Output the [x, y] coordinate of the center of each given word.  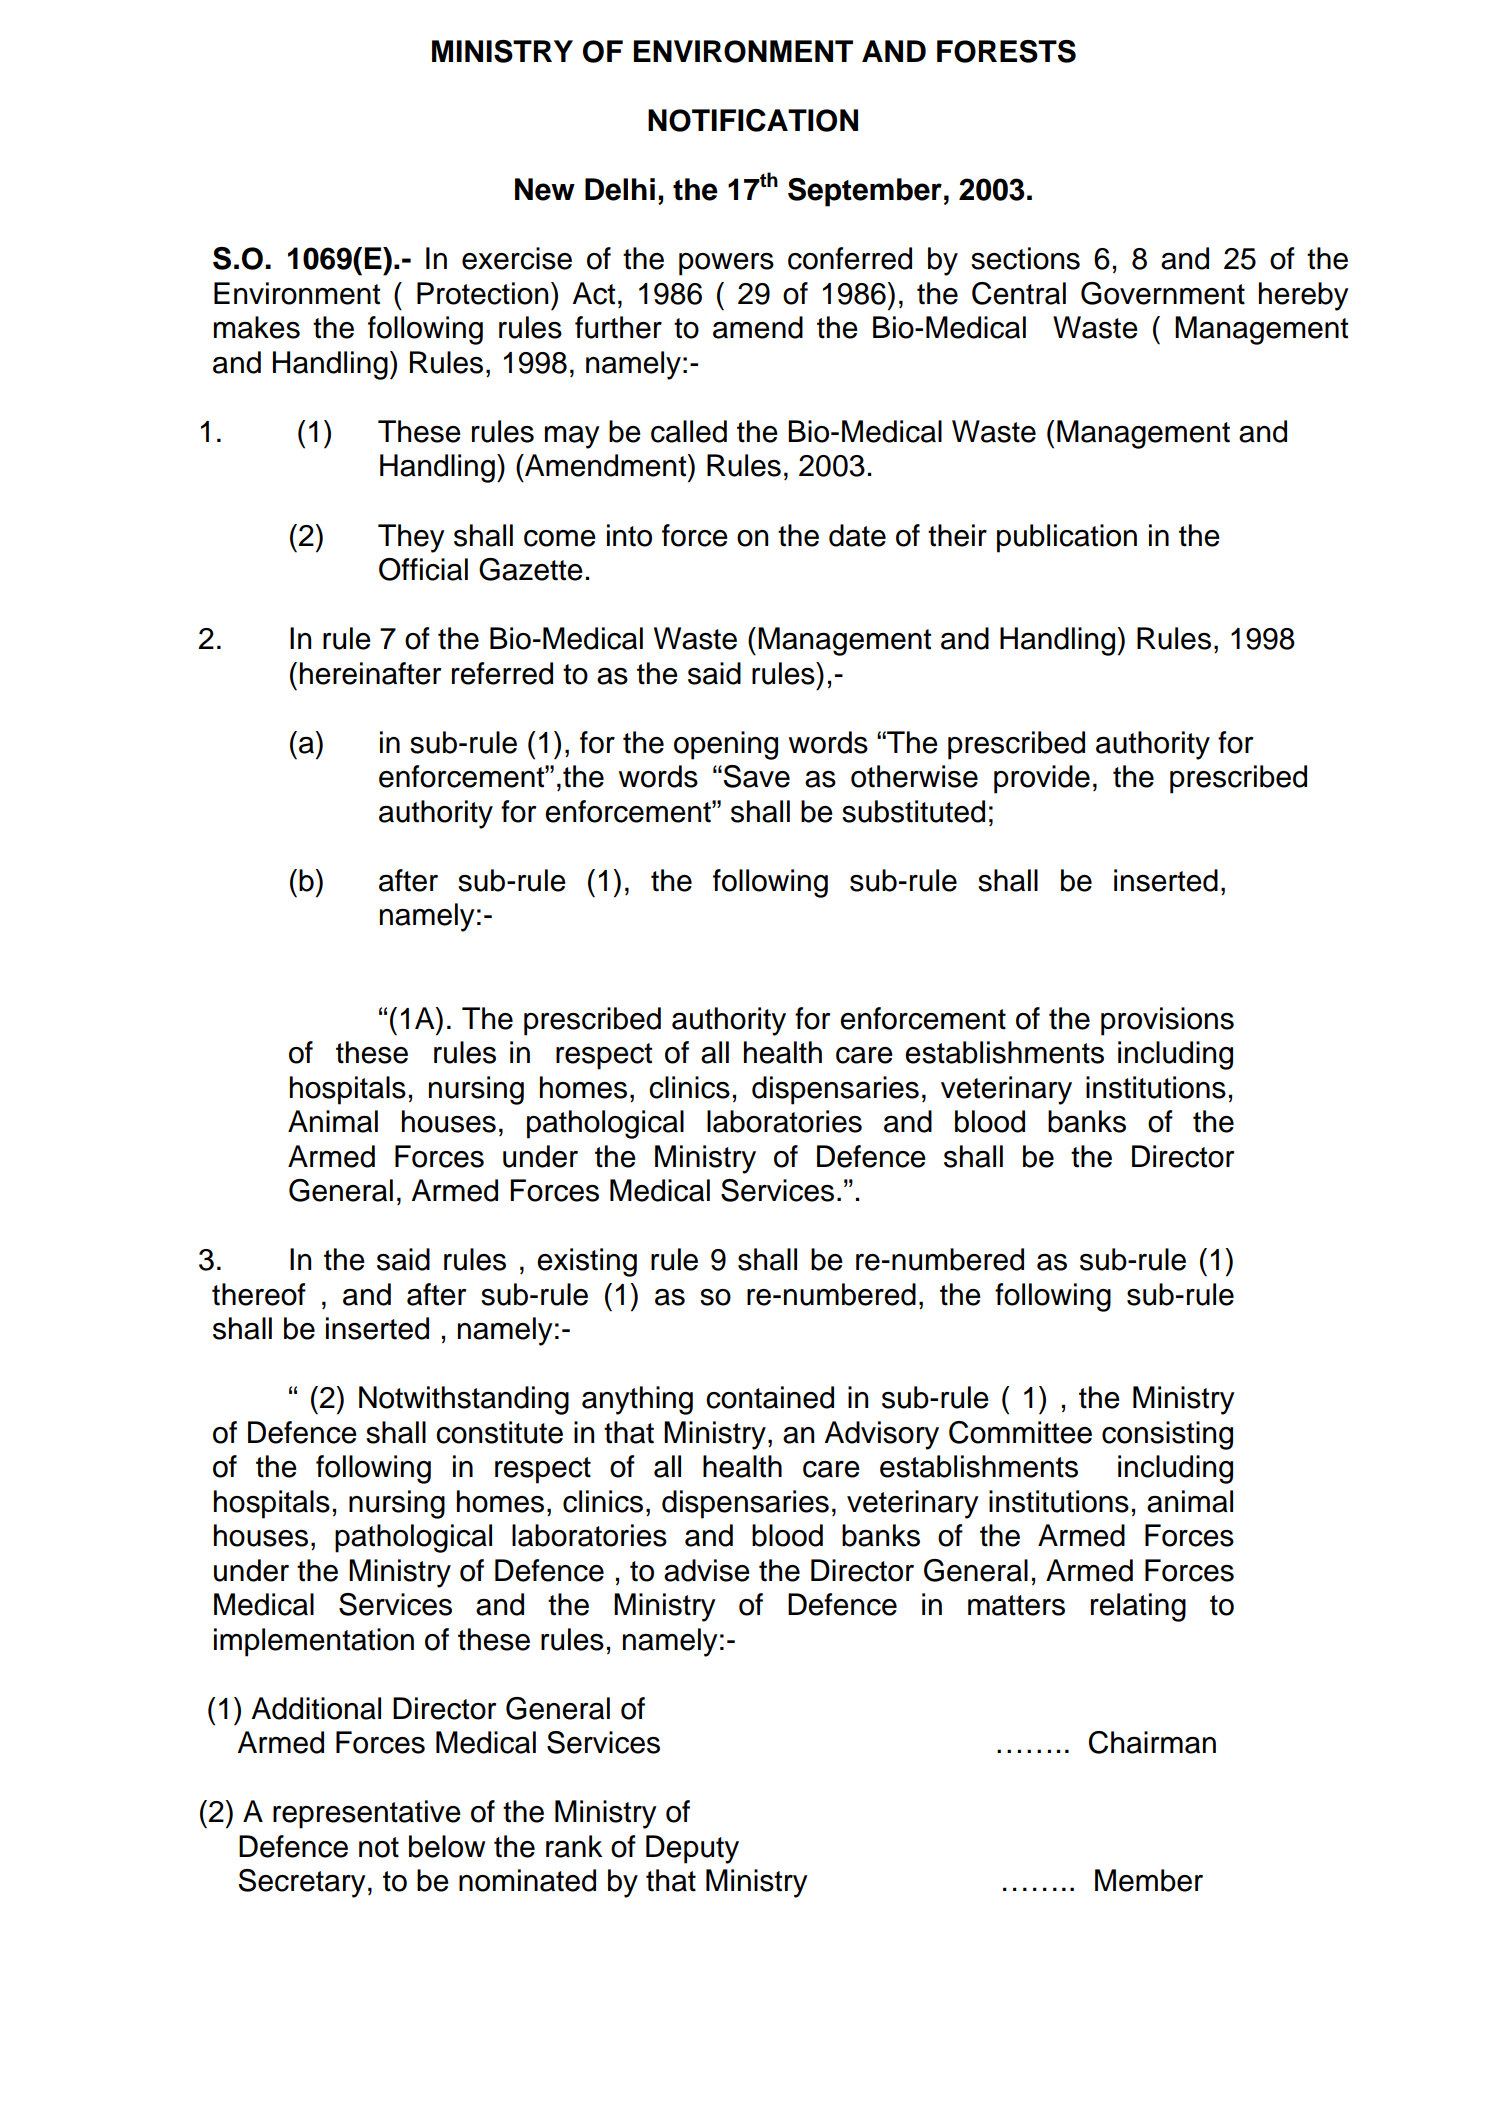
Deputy [692, 1849]
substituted [913, 811]
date [857, 535]
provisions [1167, 1021]
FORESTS [1006, 51]
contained [770, 1397]
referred [502, 673]
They [411, 538]
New [545, 189]
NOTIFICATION [753, 120]
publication [1067, 538]
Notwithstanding [464, 1400]
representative [367, 1814]
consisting [1167, 1435]
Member [1149, 1880]
